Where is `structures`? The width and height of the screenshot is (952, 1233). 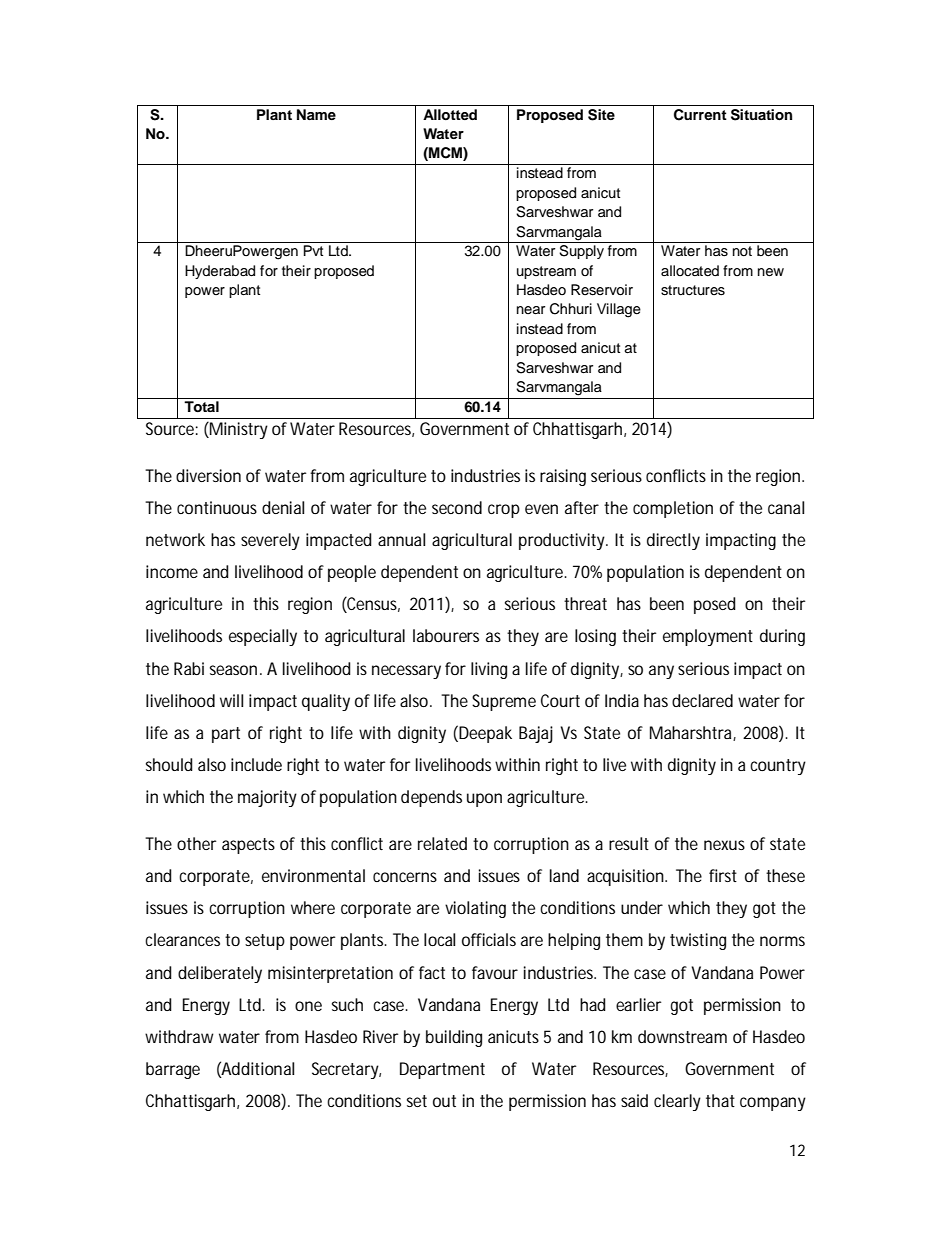 structures is located at coordinates (693, 290).
